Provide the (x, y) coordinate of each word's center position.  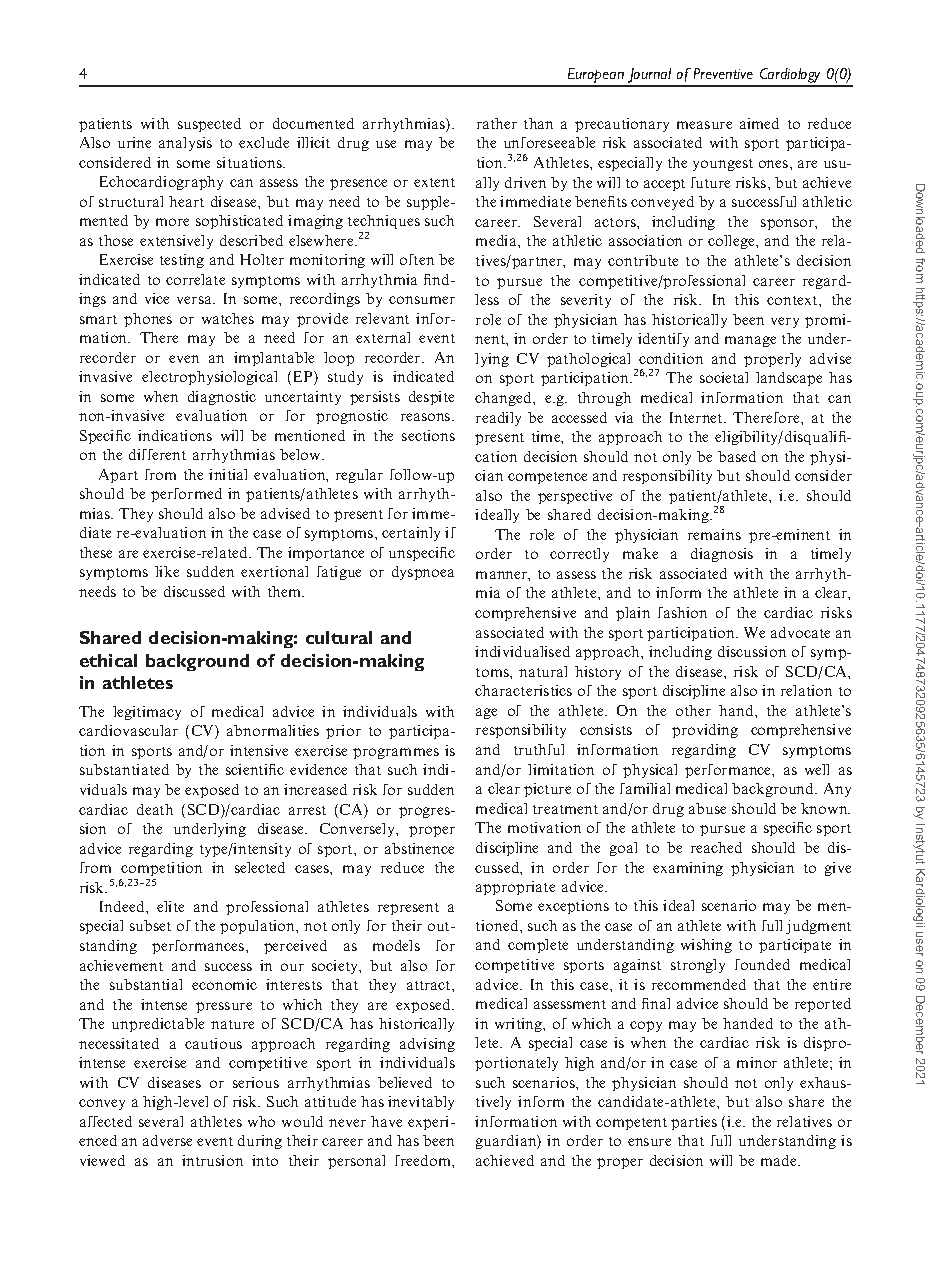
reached (716, 847)
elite (170, 906)
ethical (108, 660)
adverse (167, 1140)
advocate (800, 632)
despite (431, 398)
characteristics (523, 690)
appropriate (515, 888)
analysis (185, 144)
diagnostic (222, 398)
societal (724, 377)
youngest (723, 165)
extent (434, 182)
